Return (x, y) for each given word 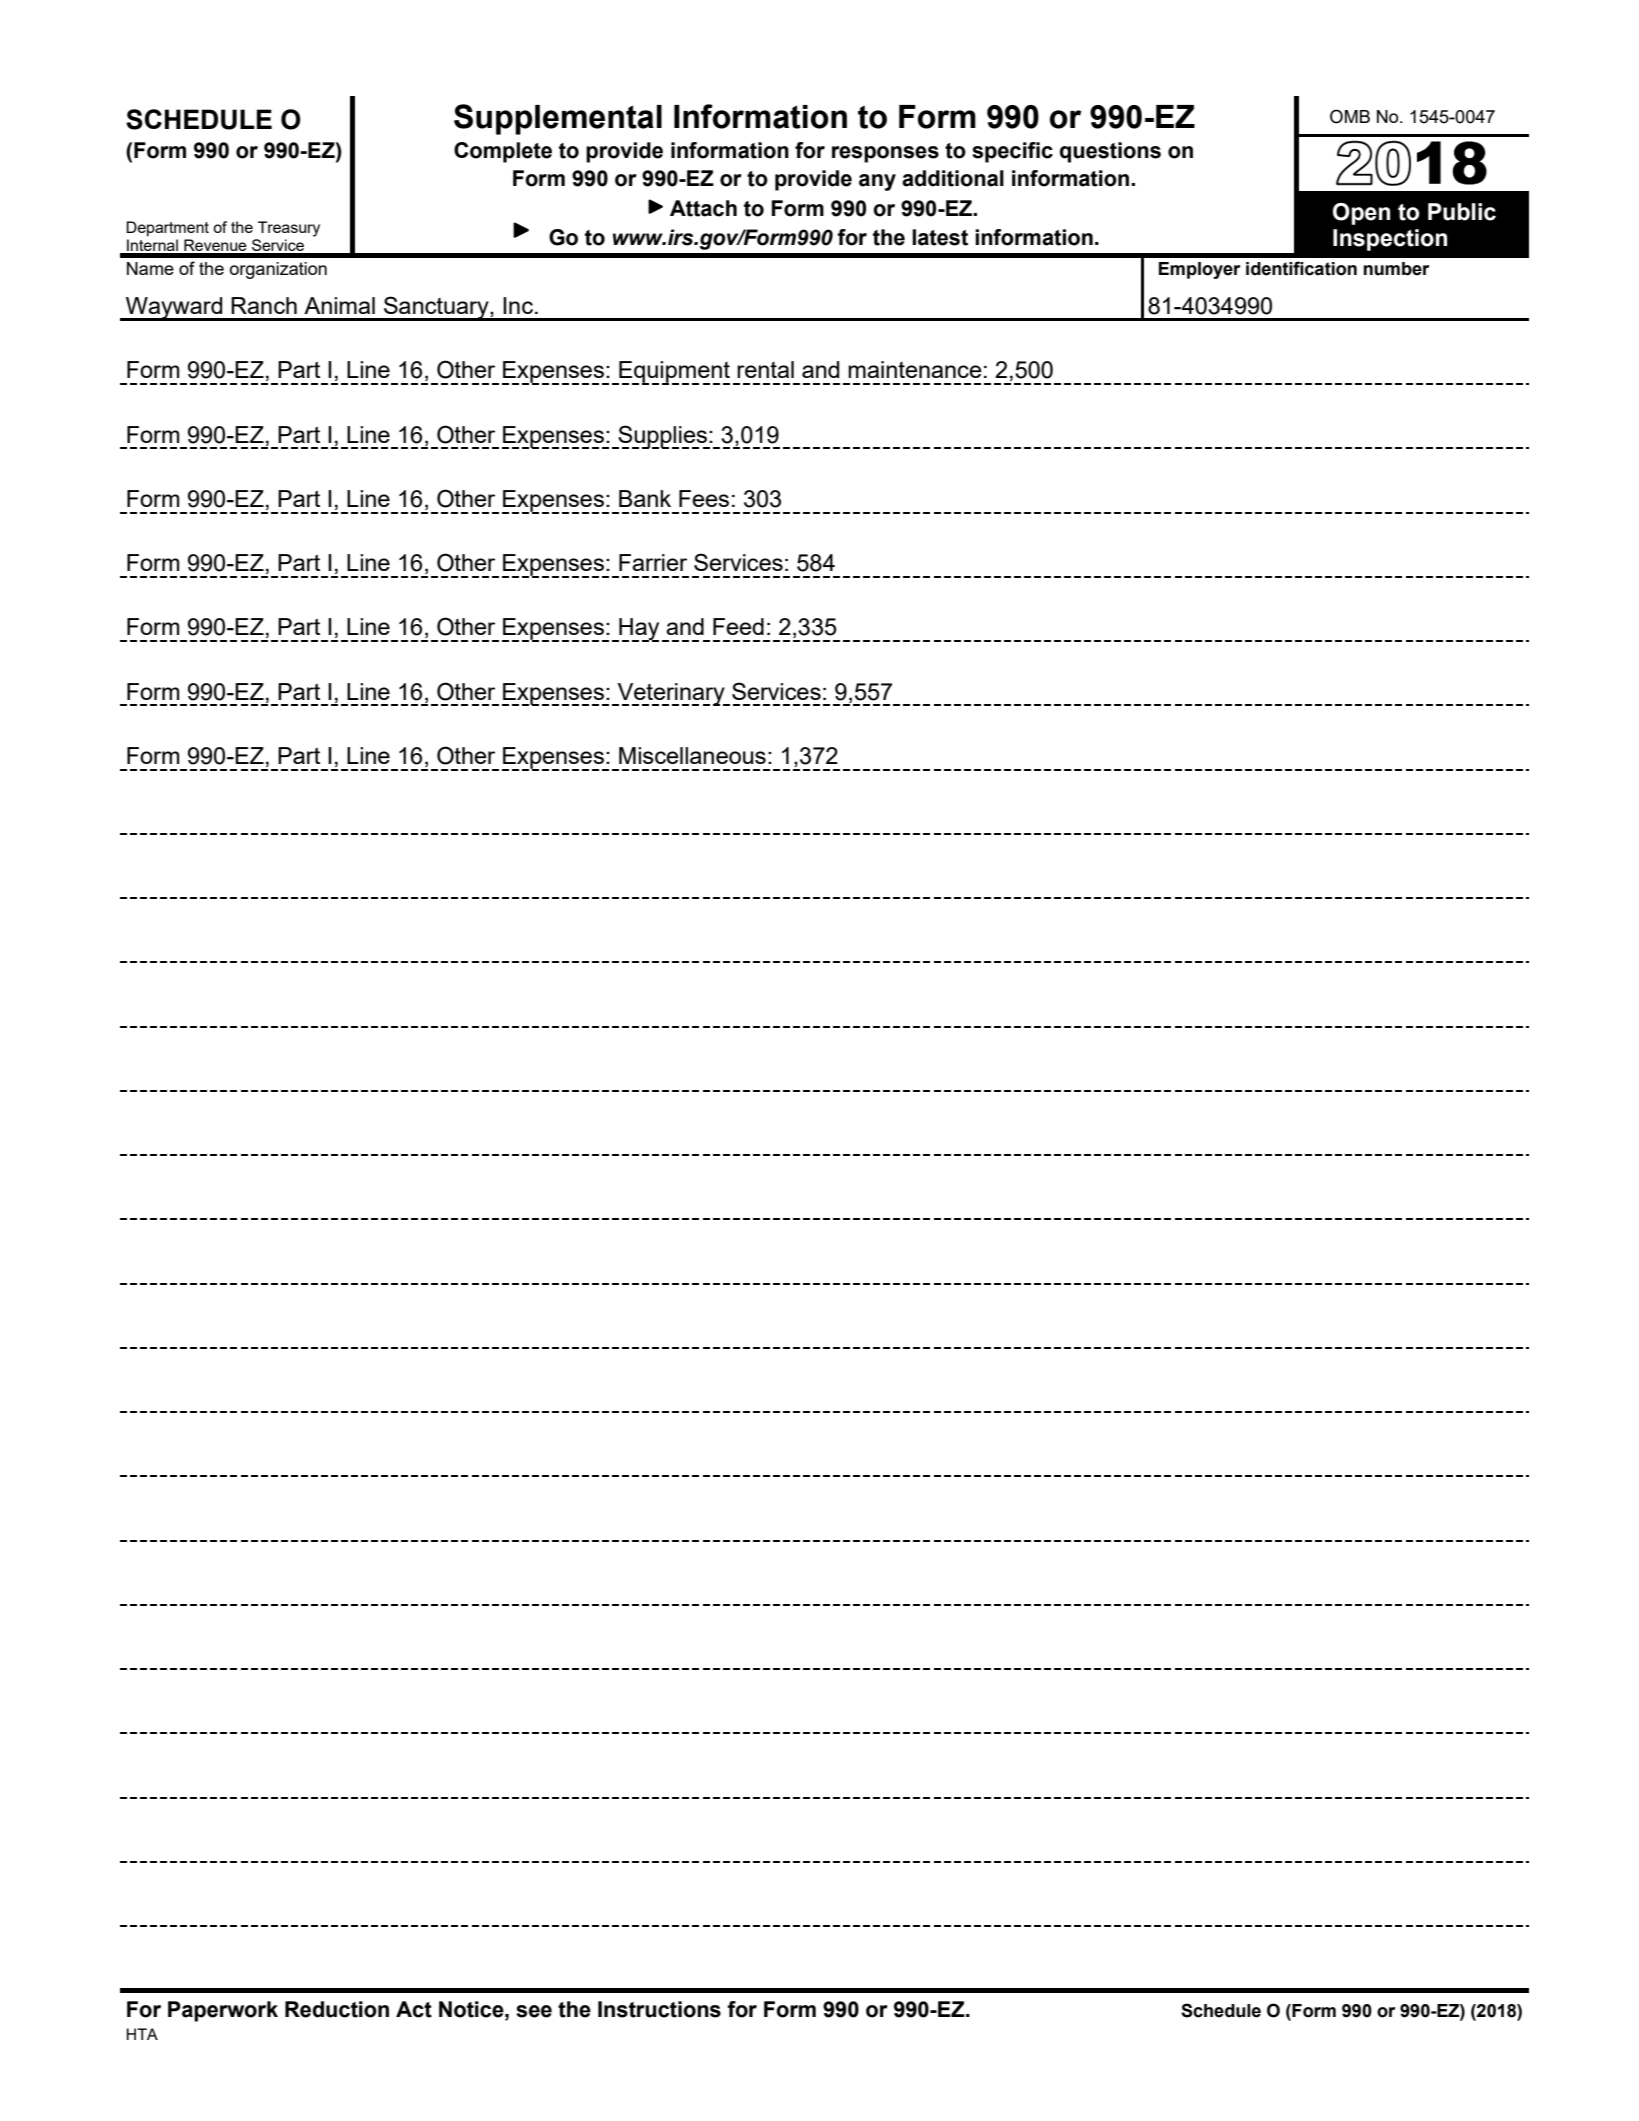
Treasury (289, 229)
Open (1361, 214)
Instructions (659, 2009)
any (877, 182)
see (534, 2011)
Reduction (337, 2009)
